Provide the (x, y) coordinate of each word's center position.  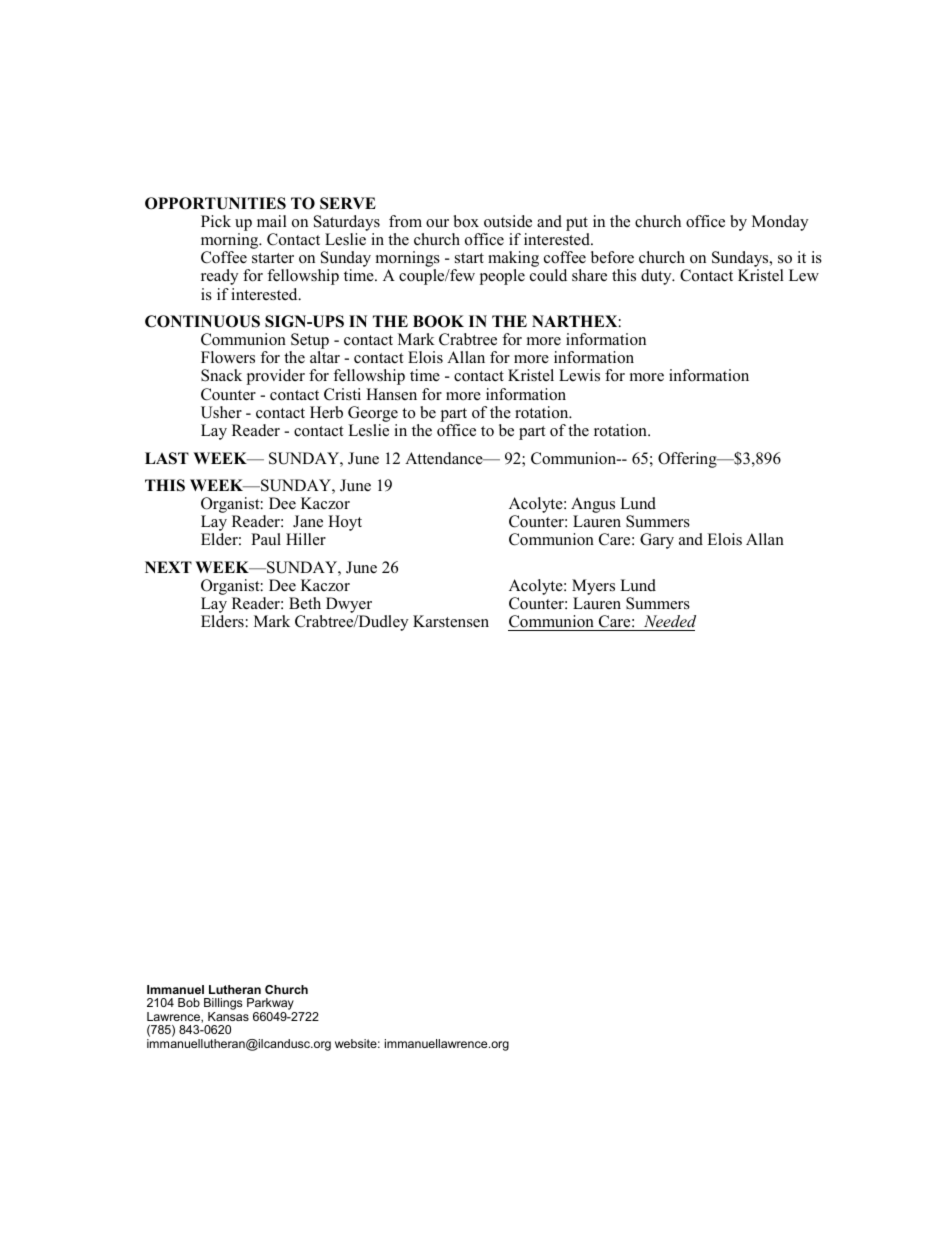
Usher (221, 412)
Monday (780, 223)
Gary (657, 541)
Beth (305, 603)
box (466, 221)
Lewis (579, 375)
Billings (223, 1005)
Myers (593, 588)
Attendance (445, 458)
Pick (216, 221)
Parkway (271, 1005)
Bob (189, 1002)
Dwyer (349, 606)
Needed (670, 621)
